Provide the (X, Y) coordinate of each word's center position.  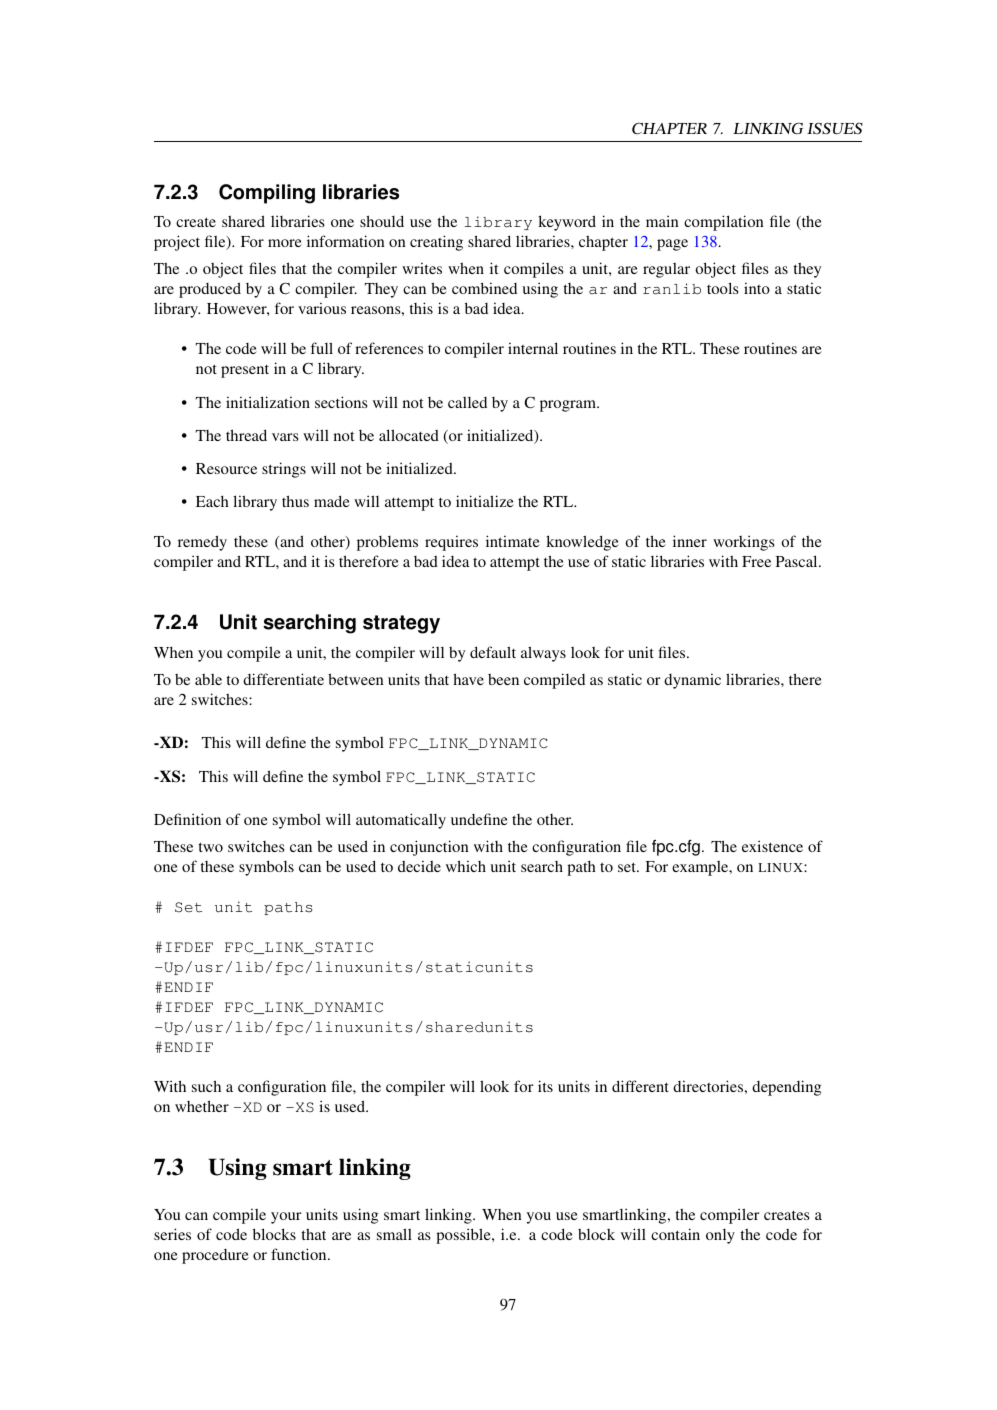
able (208, 679)
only (720, 1236)
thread (246, 435)
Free (756, 561)
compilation (724, 223)
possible (464, 1236)
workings (744, 543)
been (503, 679)
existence (772, 846)
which (466, 866)
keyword (567, 223)
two (210, 847)
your (286, 1218)
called (467, 402)
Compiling (267, 194)
